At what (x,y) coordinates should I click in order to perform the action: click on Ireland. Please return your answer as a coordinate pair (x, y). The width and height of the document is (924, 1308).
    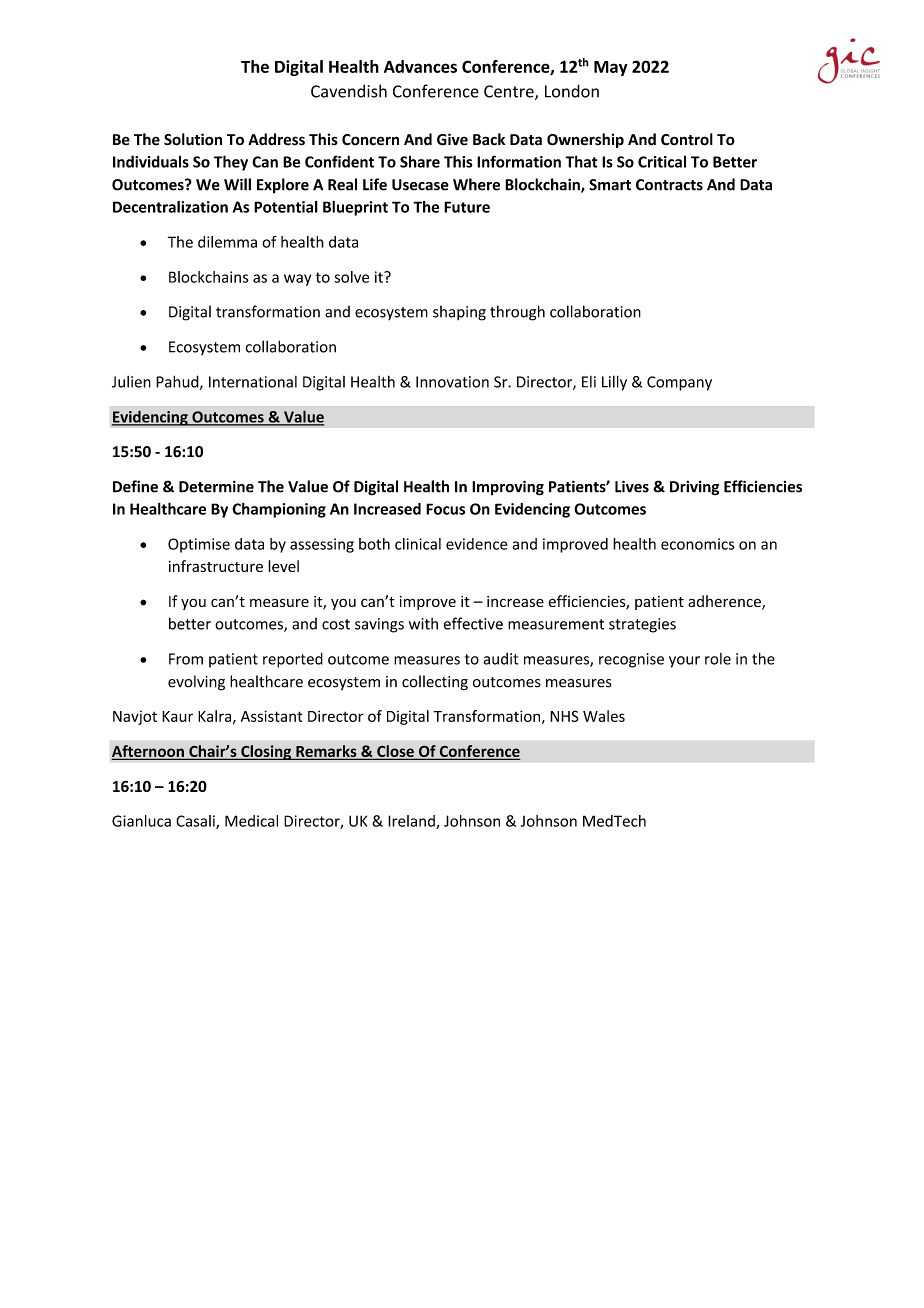
    Looking at the image, I should click on (412, 822).
